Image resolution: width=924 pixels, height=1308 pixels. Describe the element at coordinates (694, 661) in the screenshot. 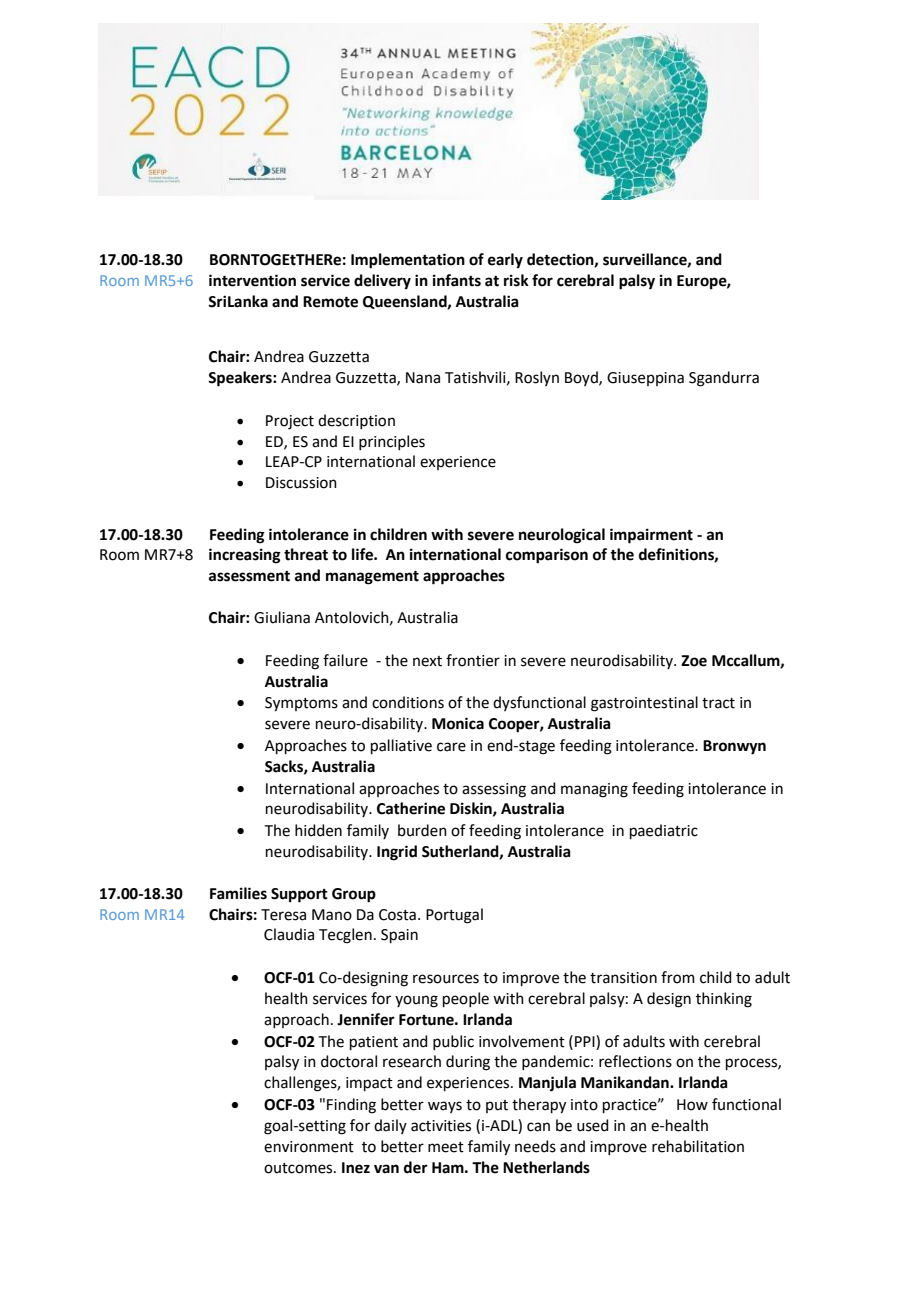

I see `Zoe` at that location.
